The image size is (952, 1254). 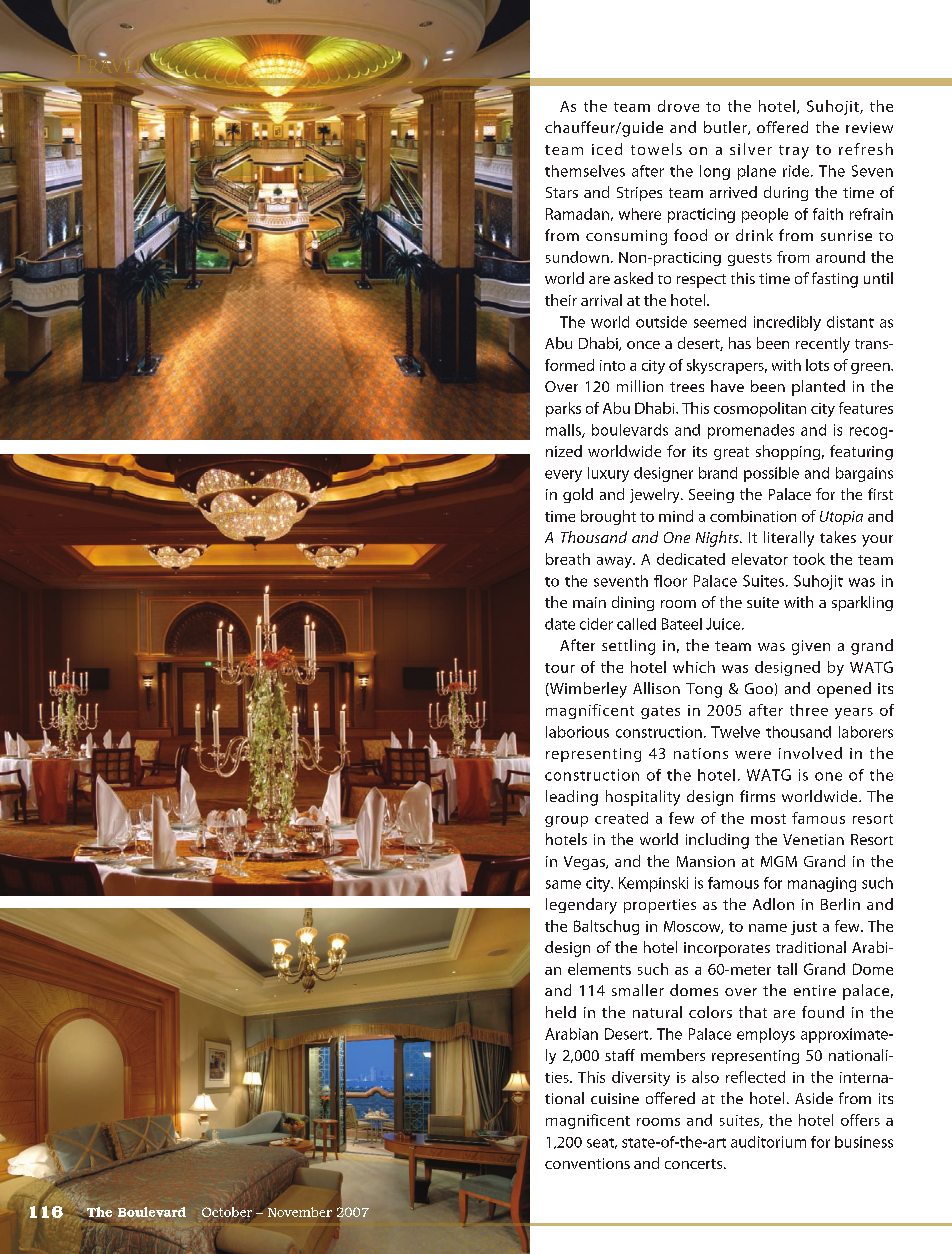 I want to click on themselves, so click(x=585, y=171).
